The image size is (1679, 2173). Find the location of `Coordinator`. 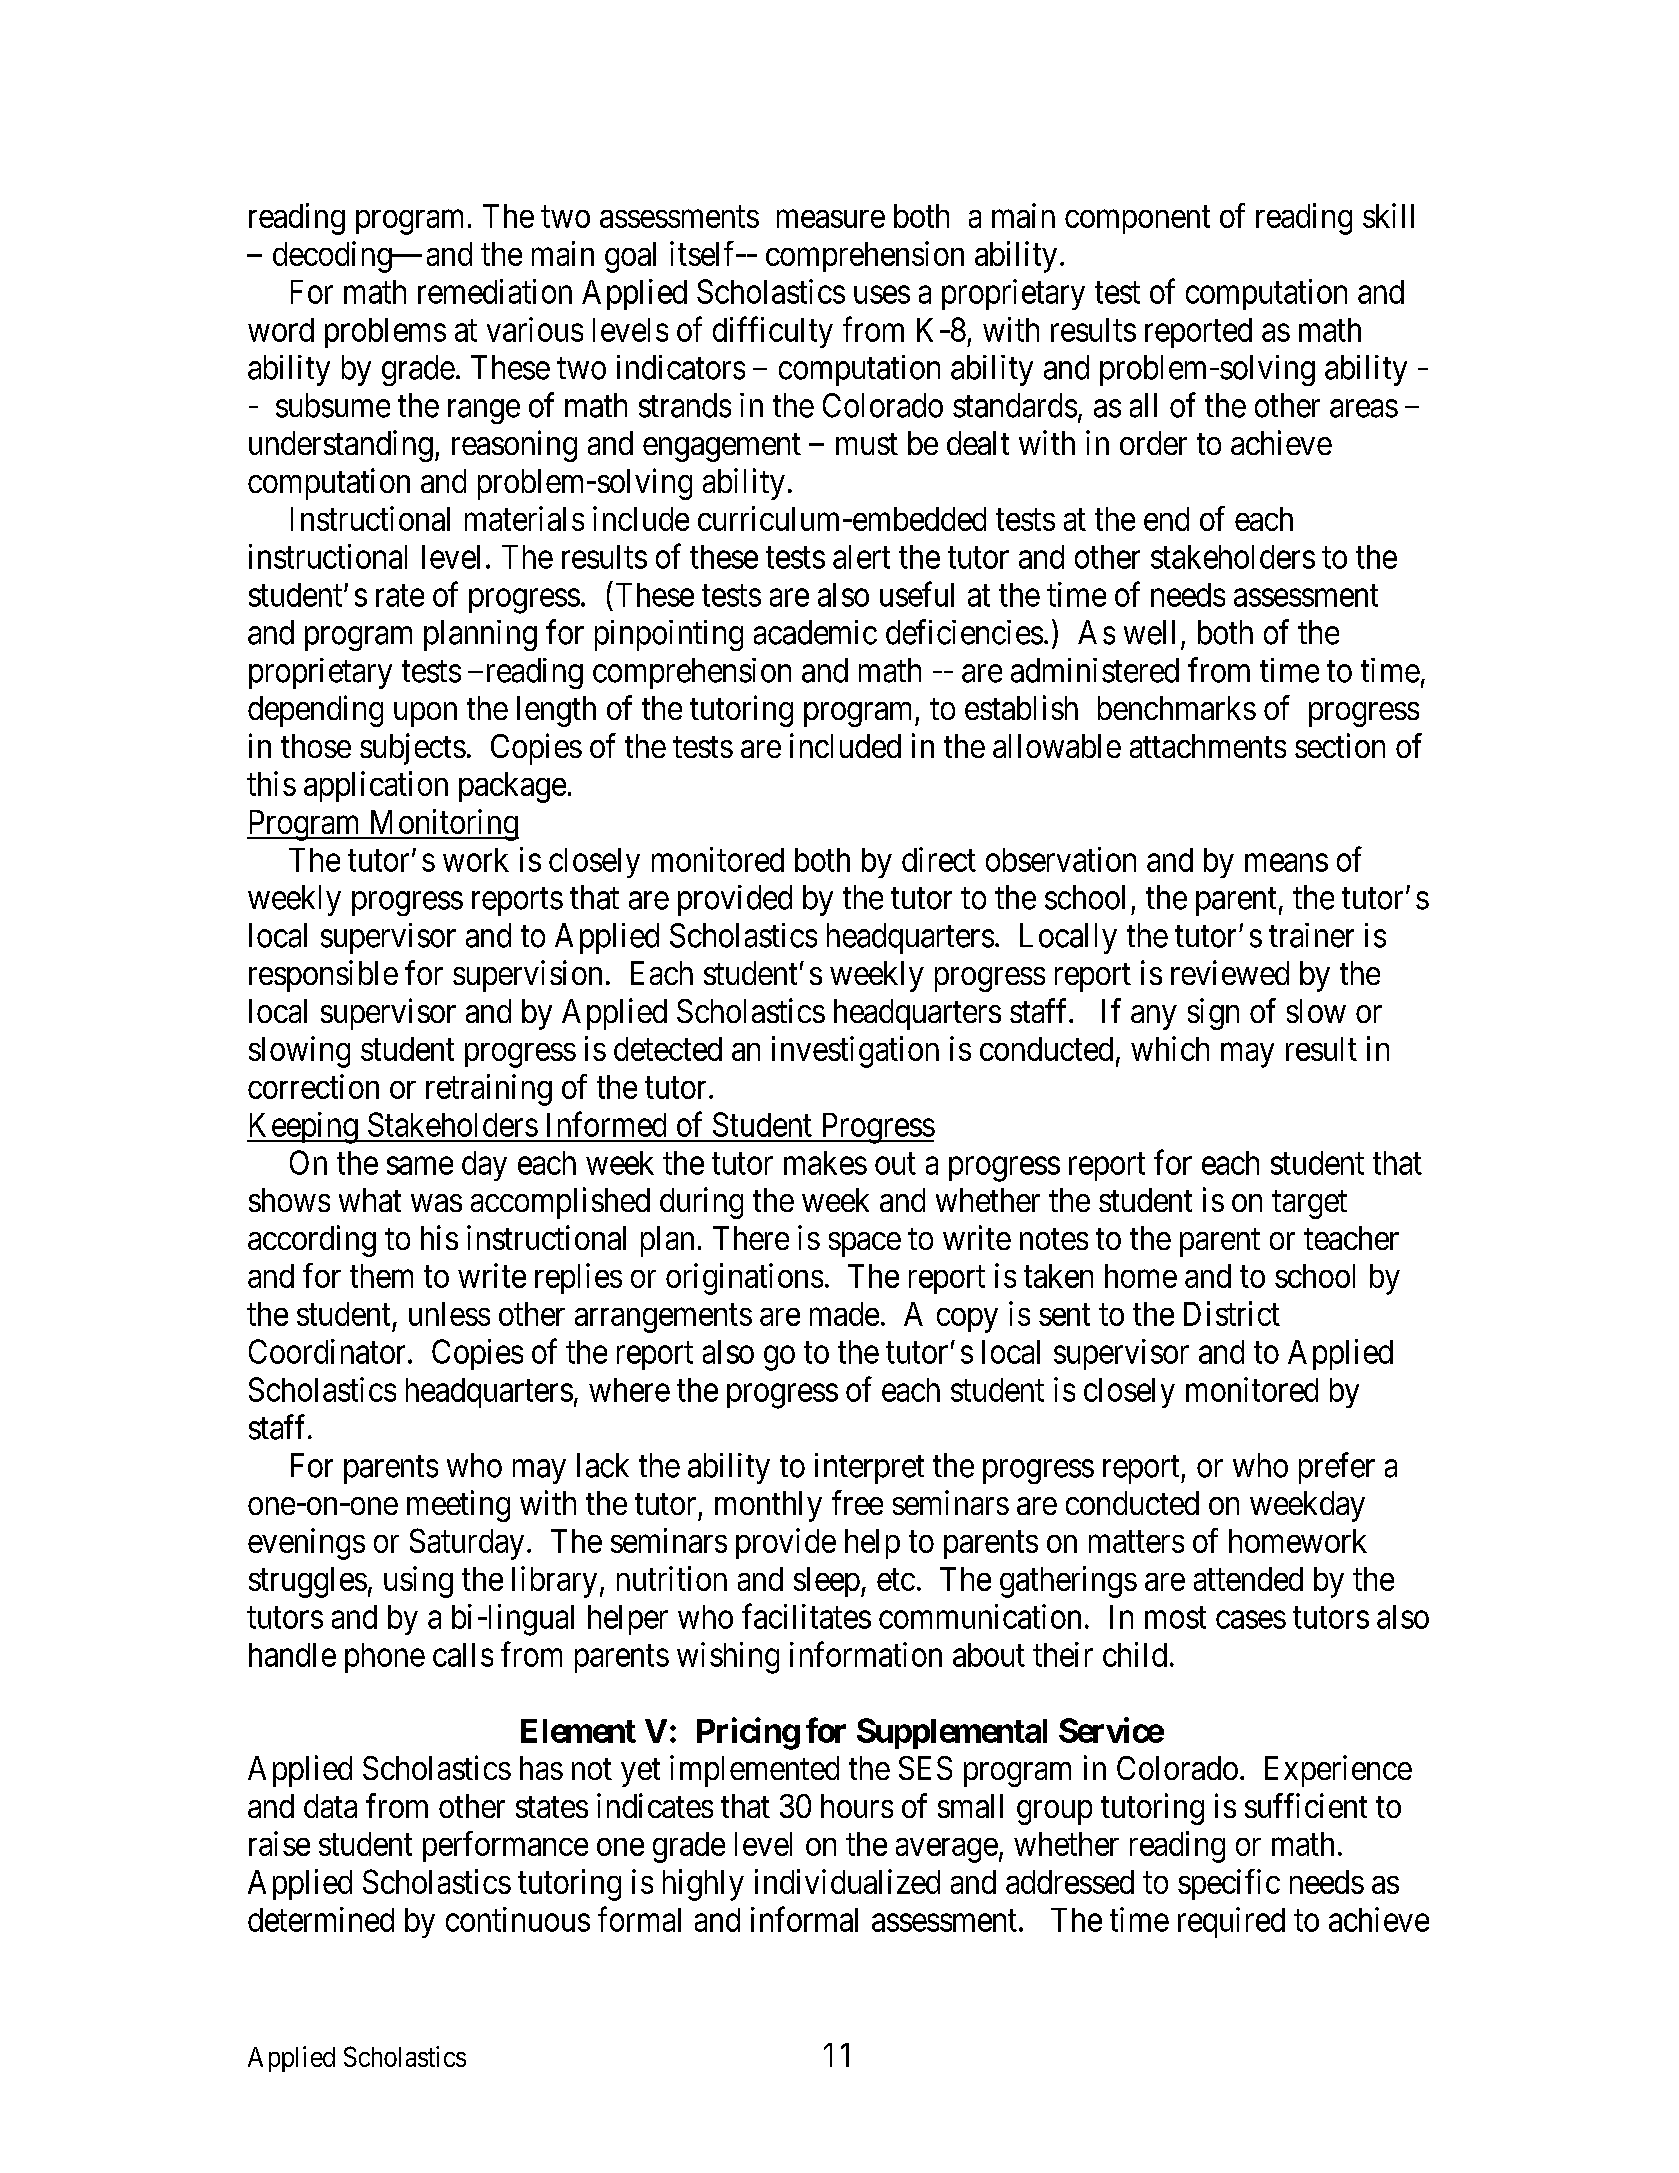

Coordinator is located at coordinates (329, 1351).
